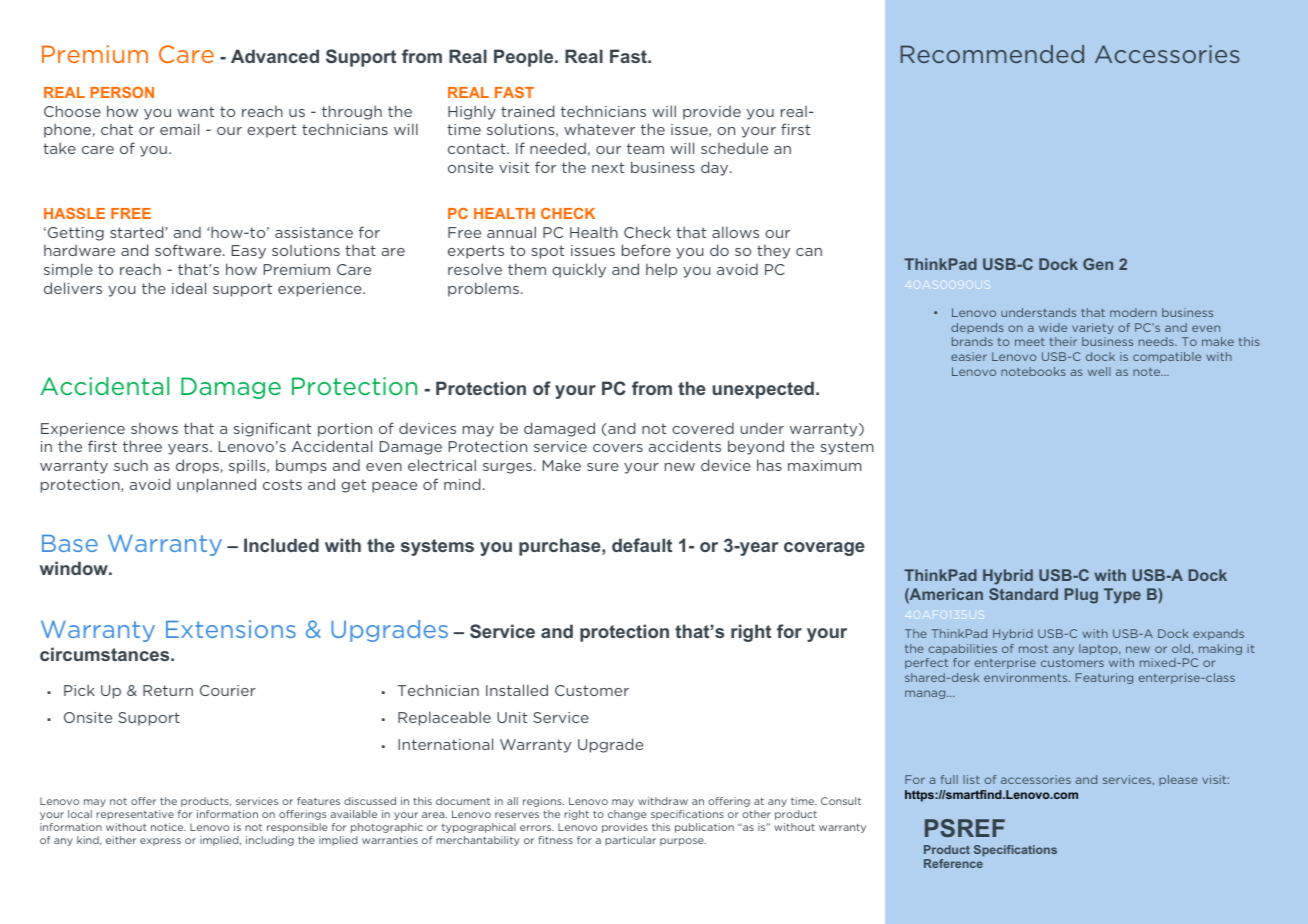 The height and width of the screenshot is (924, 1308). I want to click on express, so click(160, 842).
